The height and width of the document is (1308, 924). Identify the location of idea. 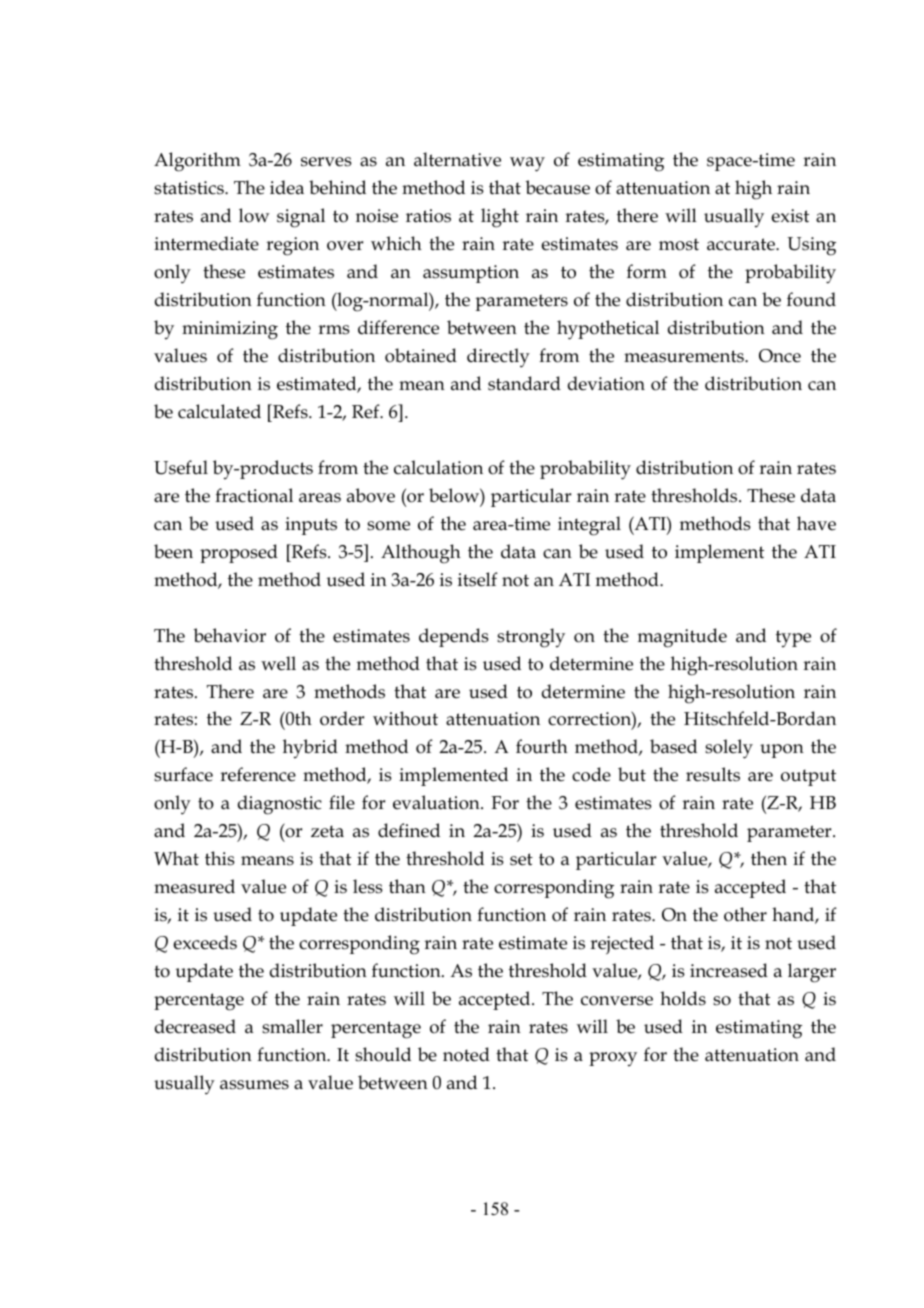
(287, 187).
